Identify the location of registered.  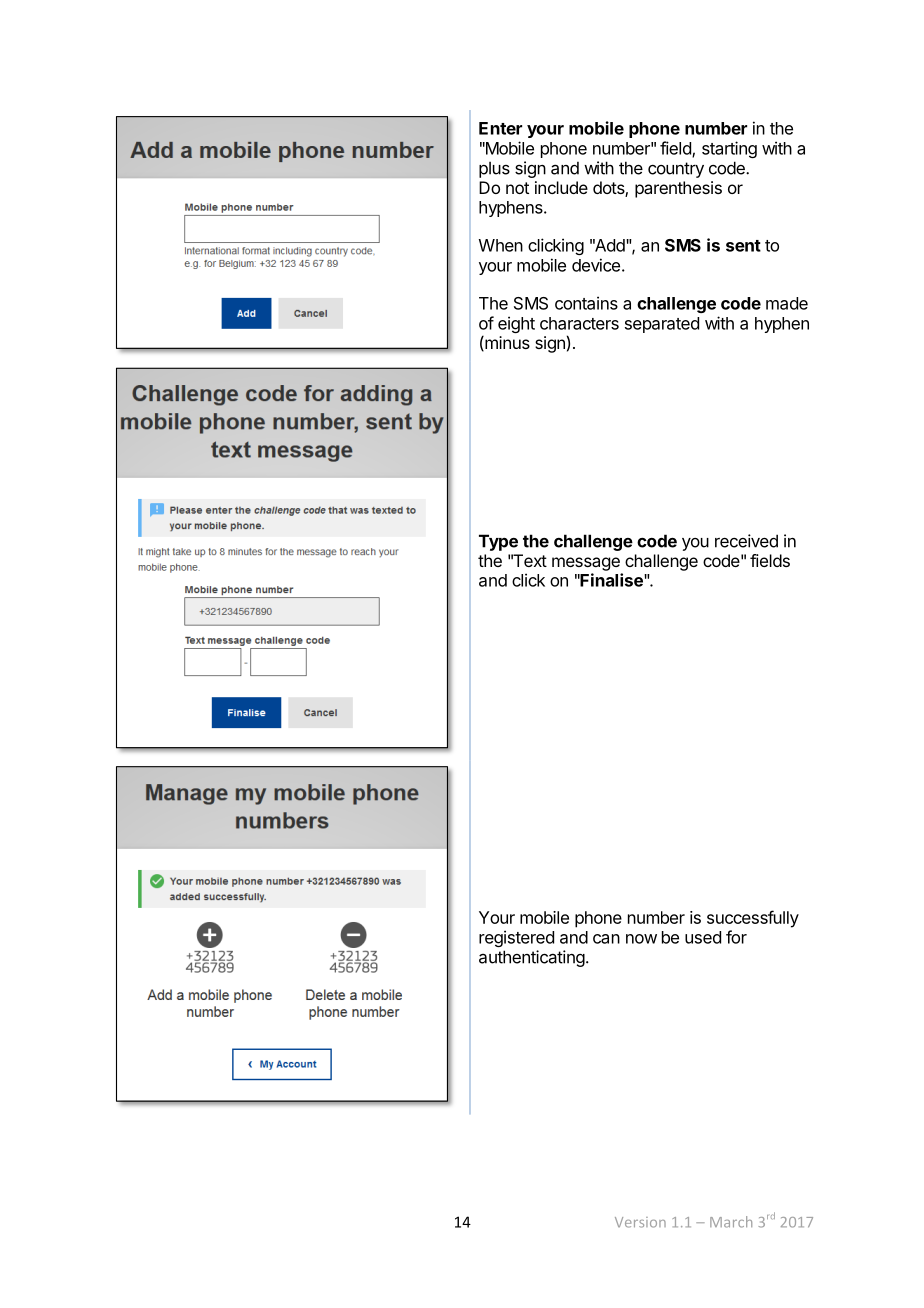
(516, 938).
